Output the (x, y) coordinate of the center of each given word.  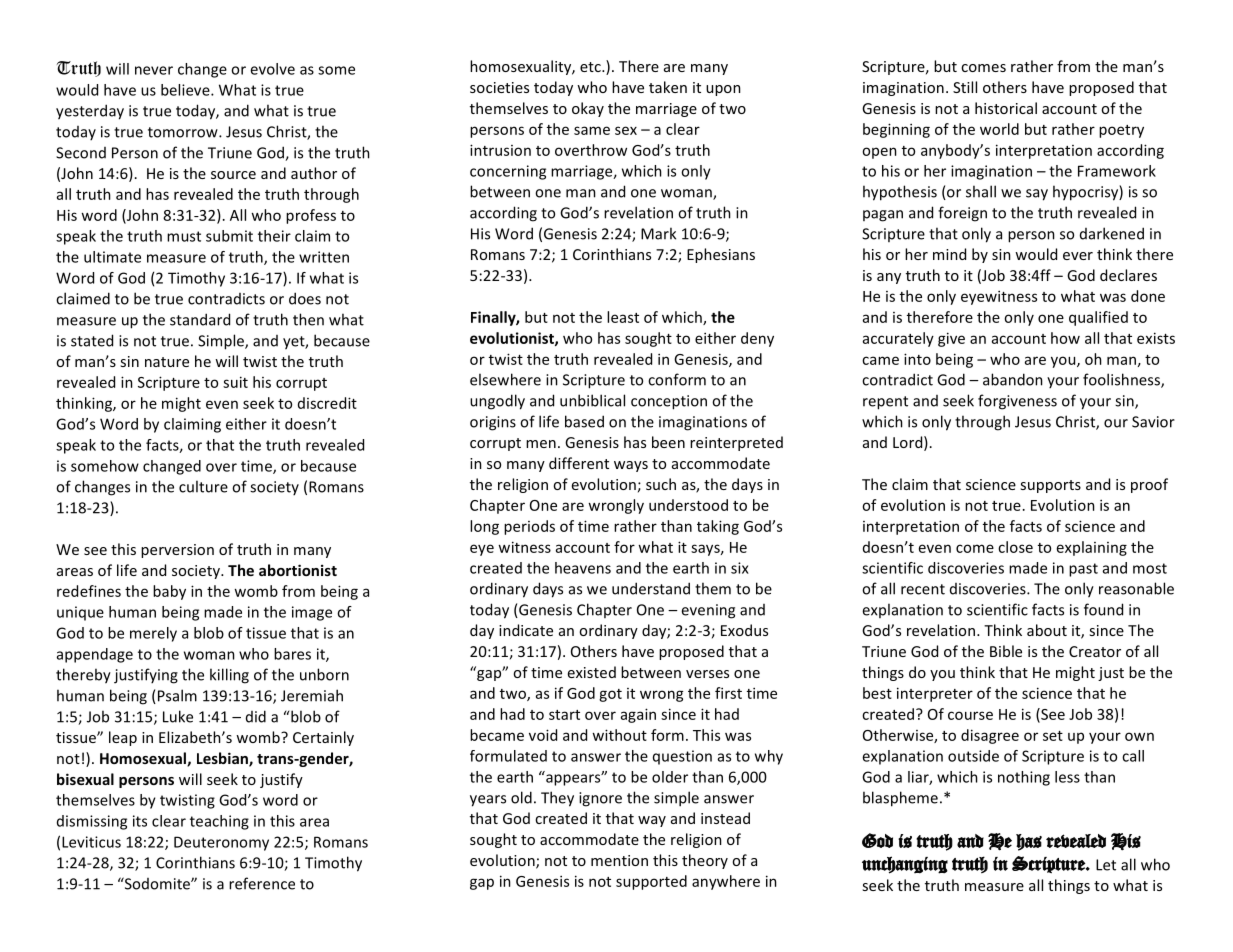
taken (668, 87)
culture (203, 486)
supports (1050, 486)
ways (631, 466)
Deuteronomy (221, 843)
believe (186, 90)
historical (1006, 108)
